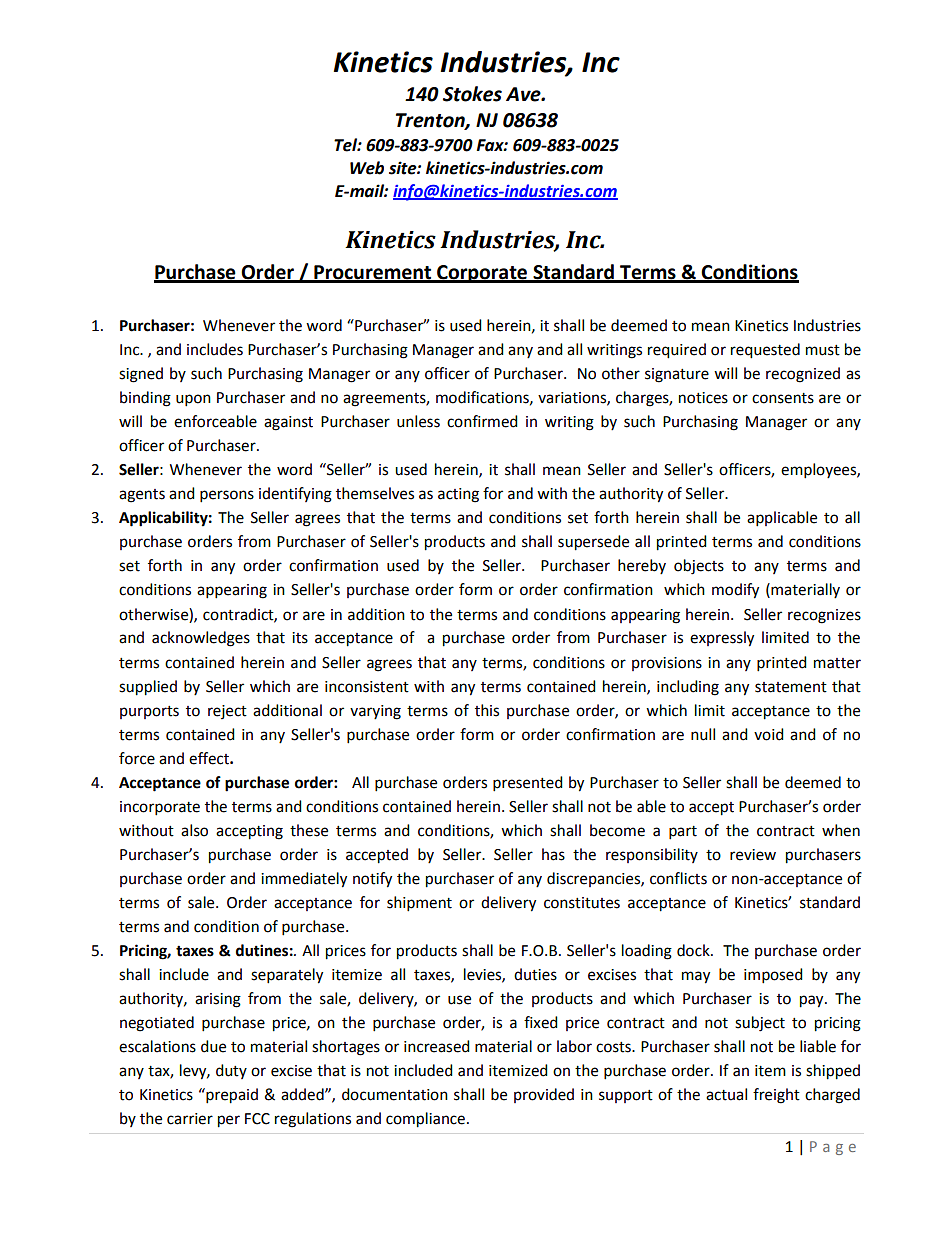 This page has height=1233, width=952. What do you see at coordinates (194, 830) in the page?
I see `also` at bounding box center [194, 830].
